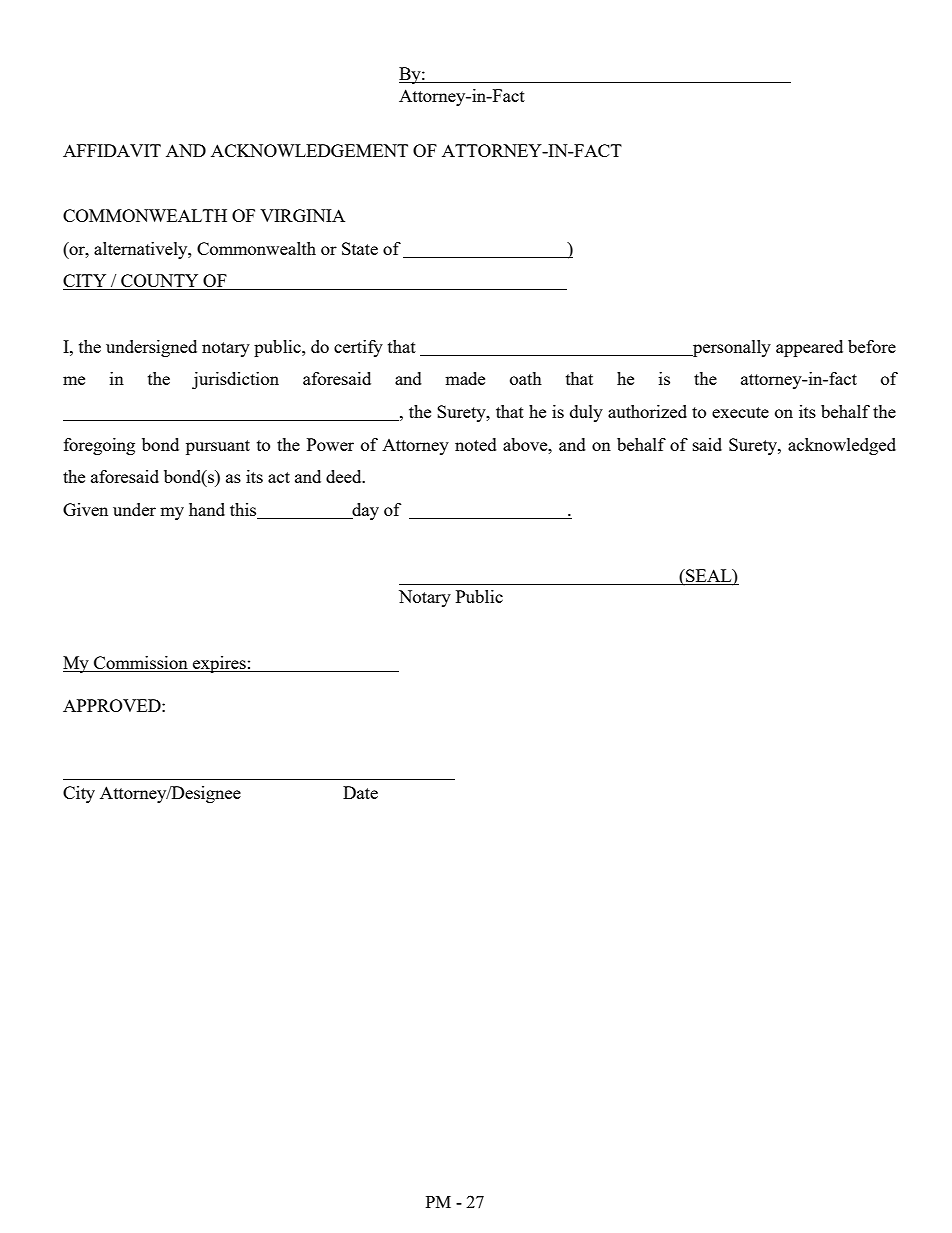 Image resolution: width=952 pixels, height=1233 pixels. What do you see at coordinates (309, 150) in the screenshot?
I see `ACKNOWLEDGEMENT` at bounding box center [309, 150].
